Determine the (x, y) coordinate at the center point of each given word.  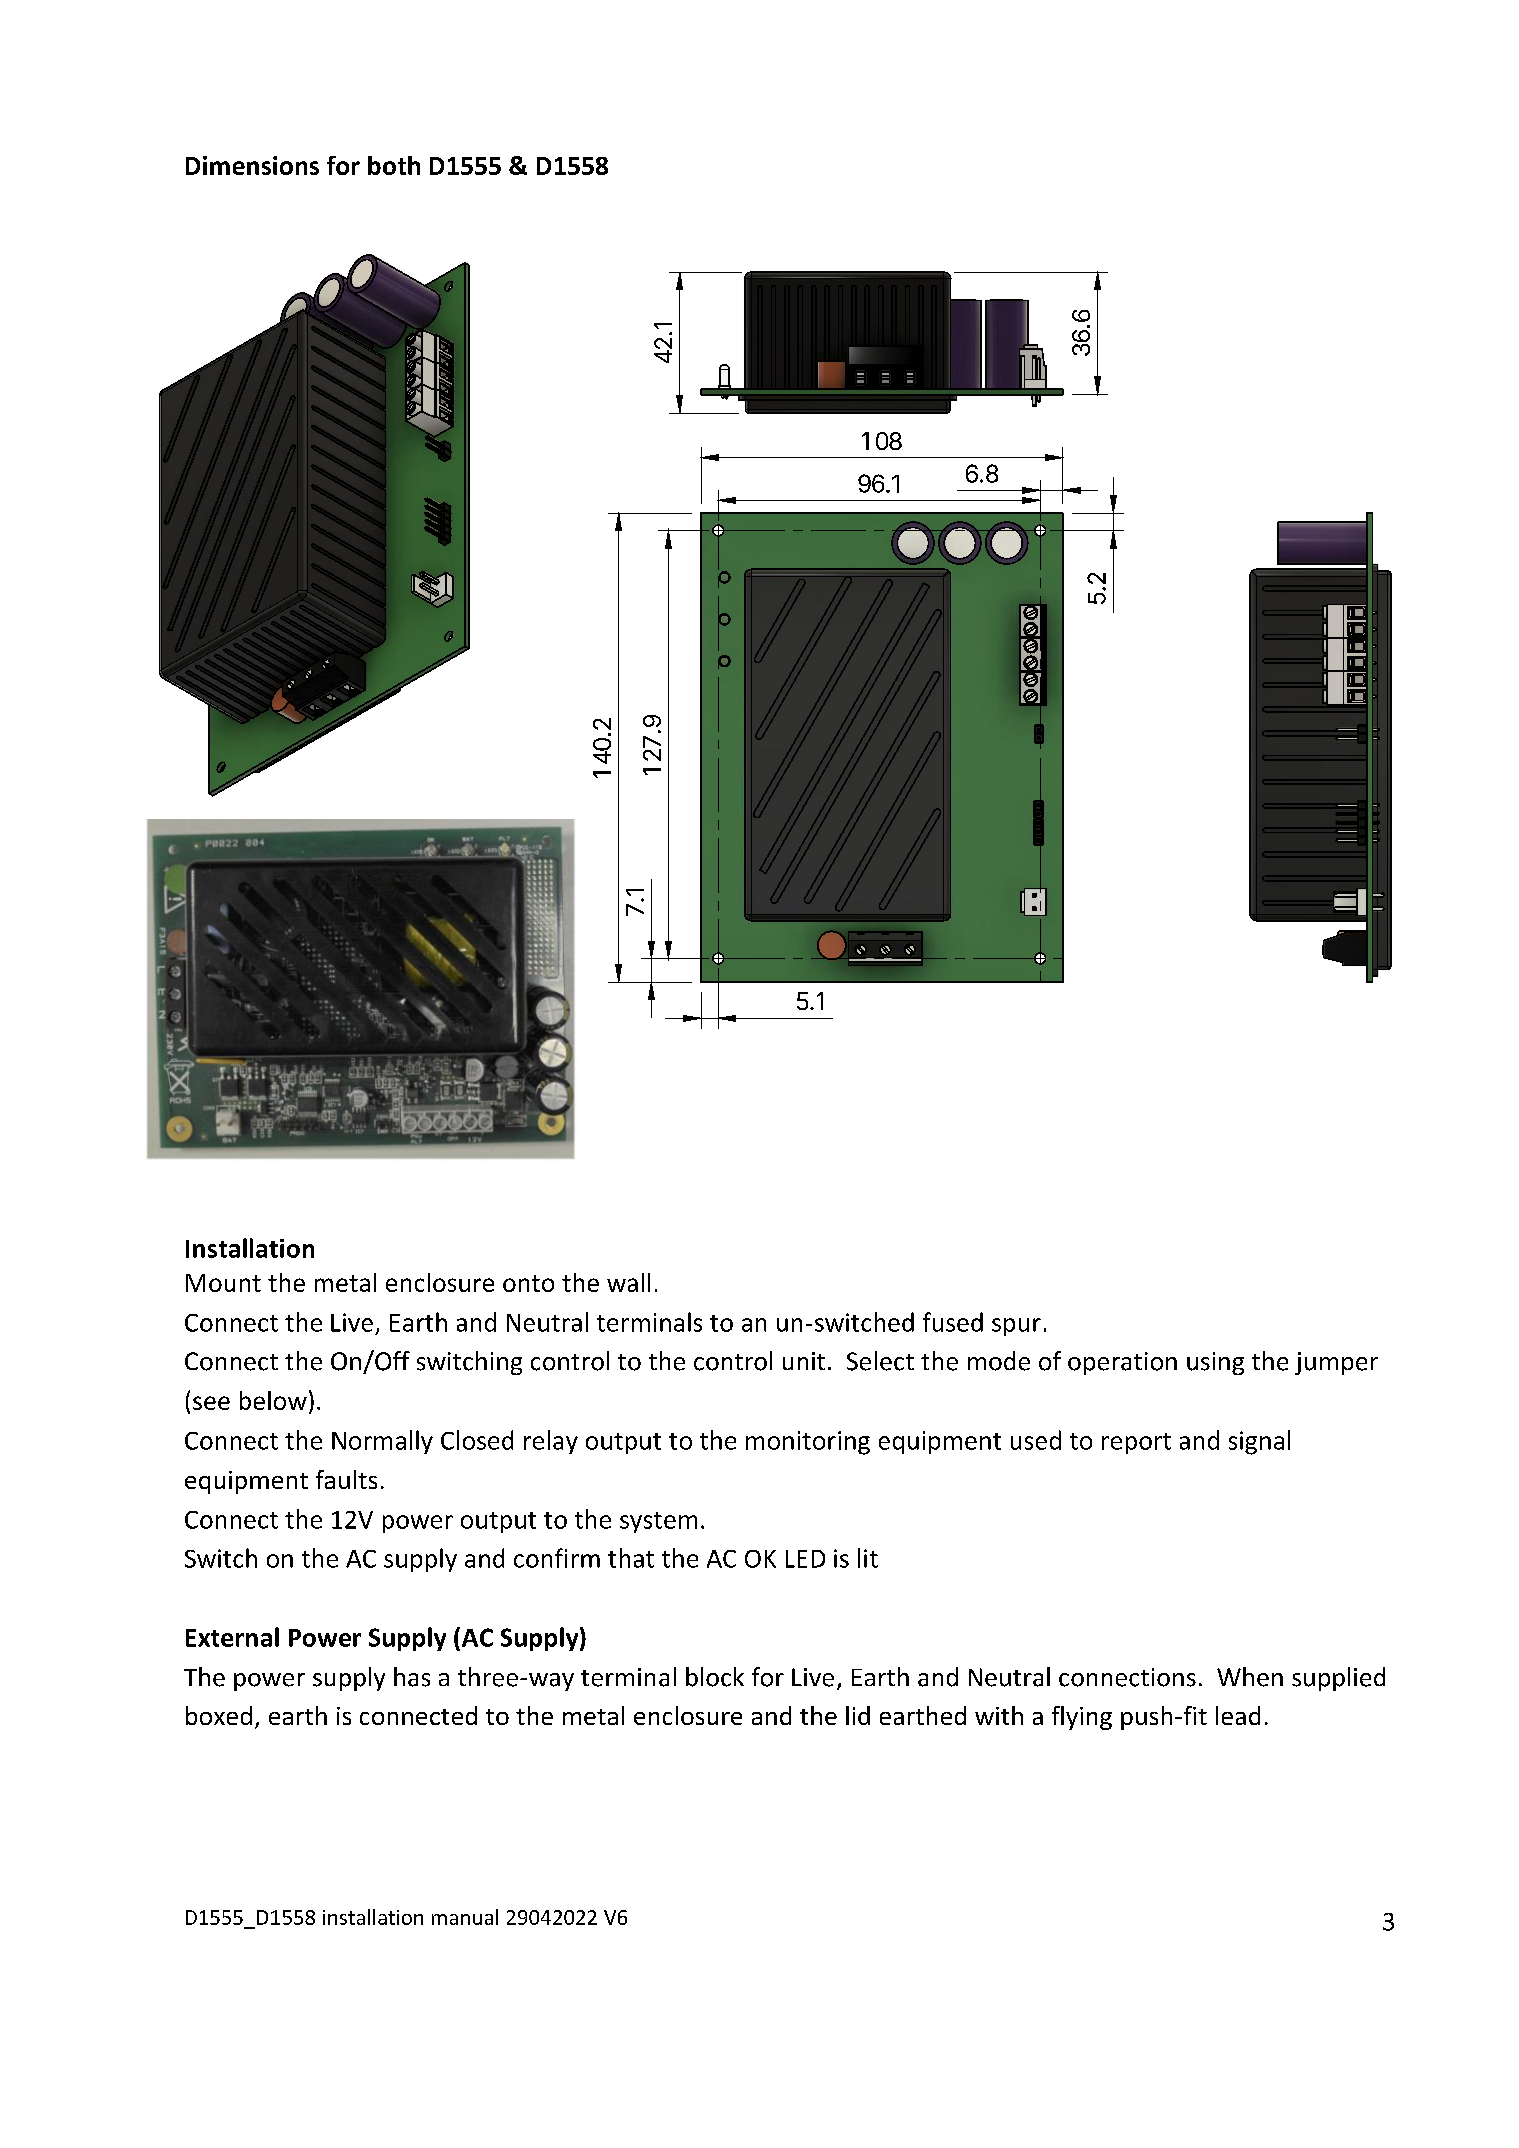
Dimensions (252, 165)
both (394, 165)
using (1215, 1363)
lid (858, 1715)
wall (628, 1282)
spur (1016, 1327)
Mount (223, 1283)
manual (465, 1917)
